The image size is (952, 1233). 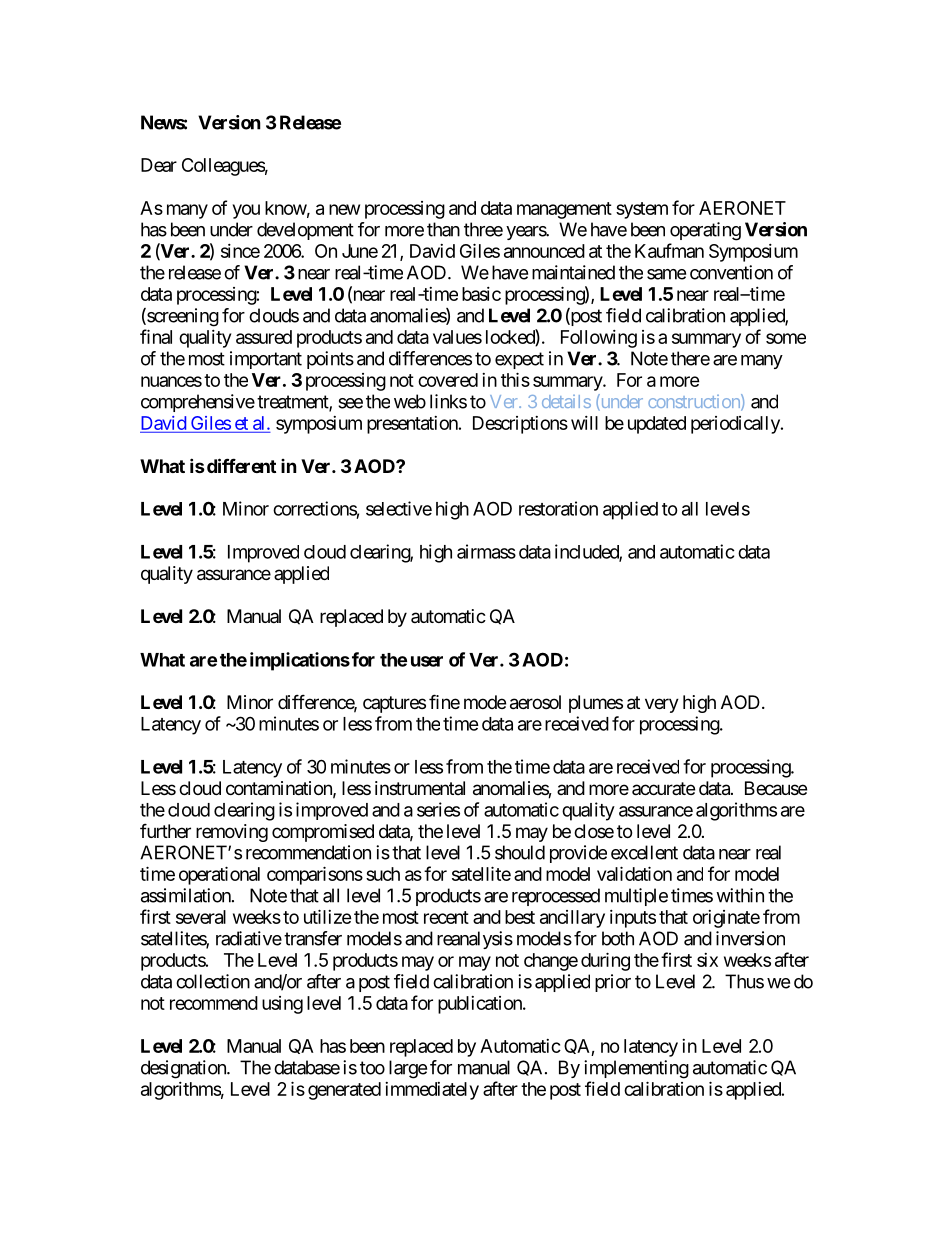 I want to click on immediately, so click(x=432, y=1091).
